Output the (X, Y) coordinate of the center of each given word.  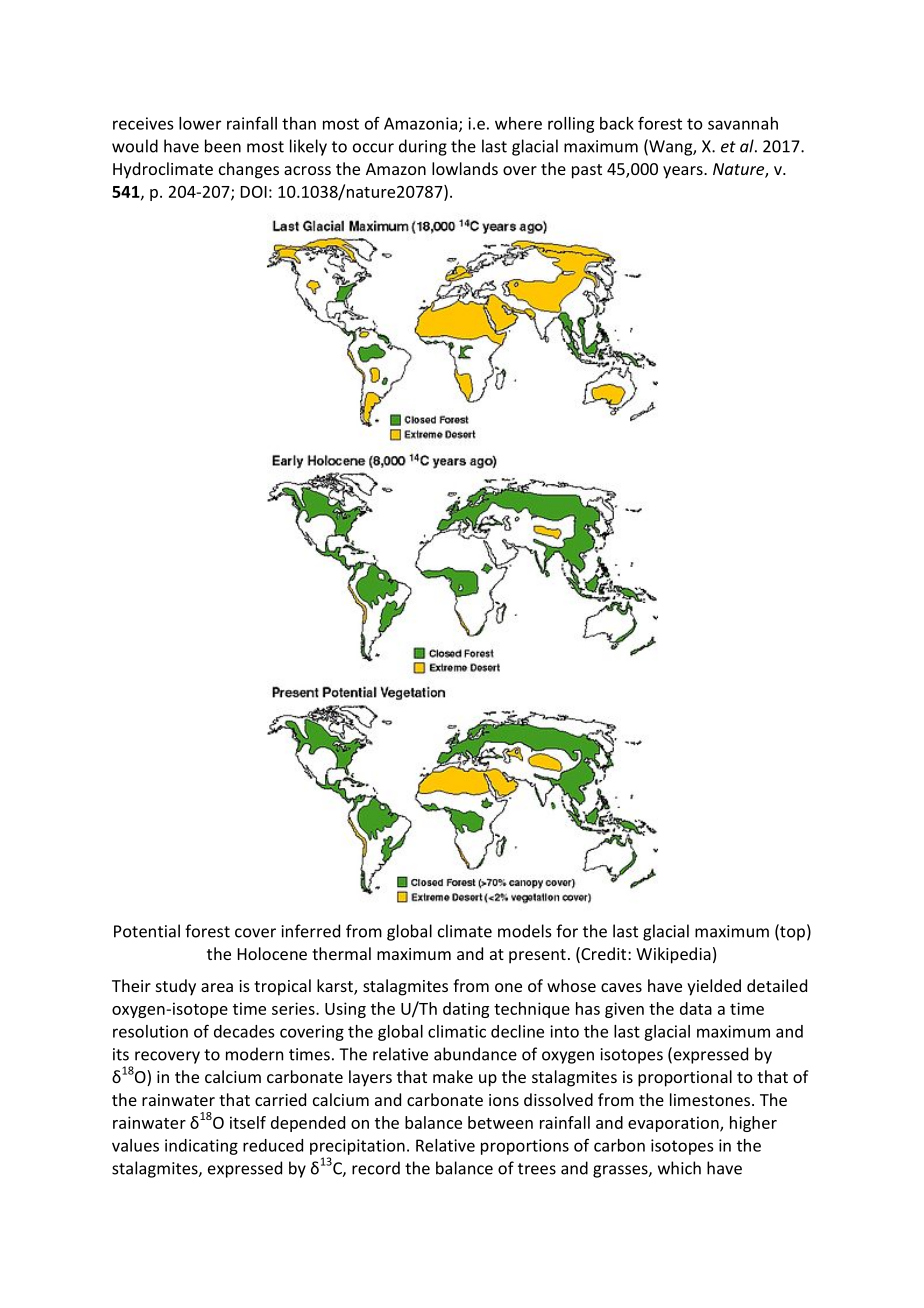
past (587, 171)
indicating (201, 1147)
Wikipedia (673, 955)
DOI (254, 192)
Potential (147, 931)
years (684, 172)
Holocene (272, 953)
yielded (714, 987)
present (537, 956)
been (223, 146)
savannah (743, 123)
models (525, 931)
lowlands (465, 168)
